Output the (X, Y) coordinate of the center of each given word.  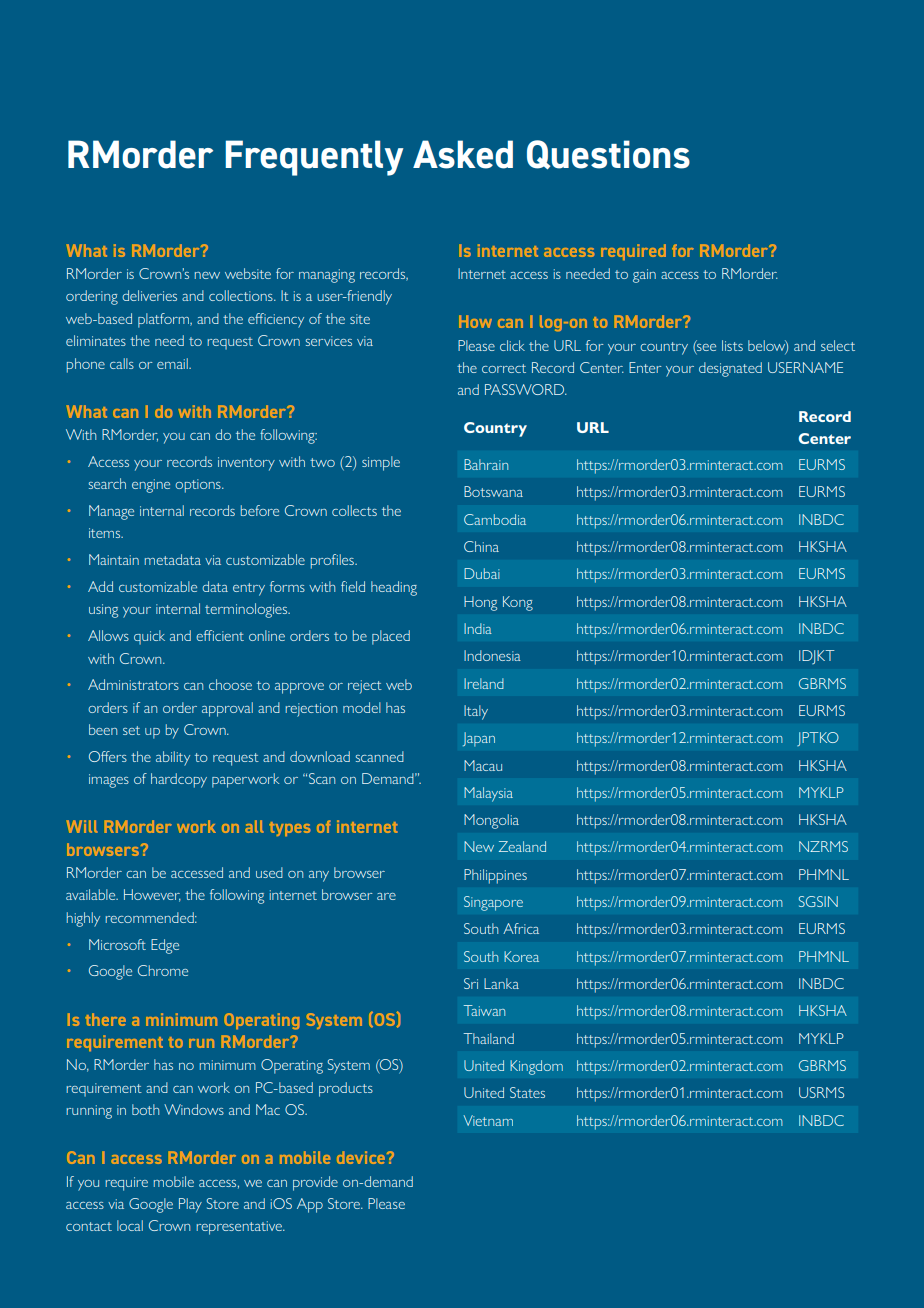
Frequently (314, 158)
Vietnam (488, 1120)
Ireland (484, 683)
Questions (608, 155)
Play (190, 1205)
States (527, 1092)
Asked (463, 154)
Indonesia (492, 655)
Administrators (133, 684)
